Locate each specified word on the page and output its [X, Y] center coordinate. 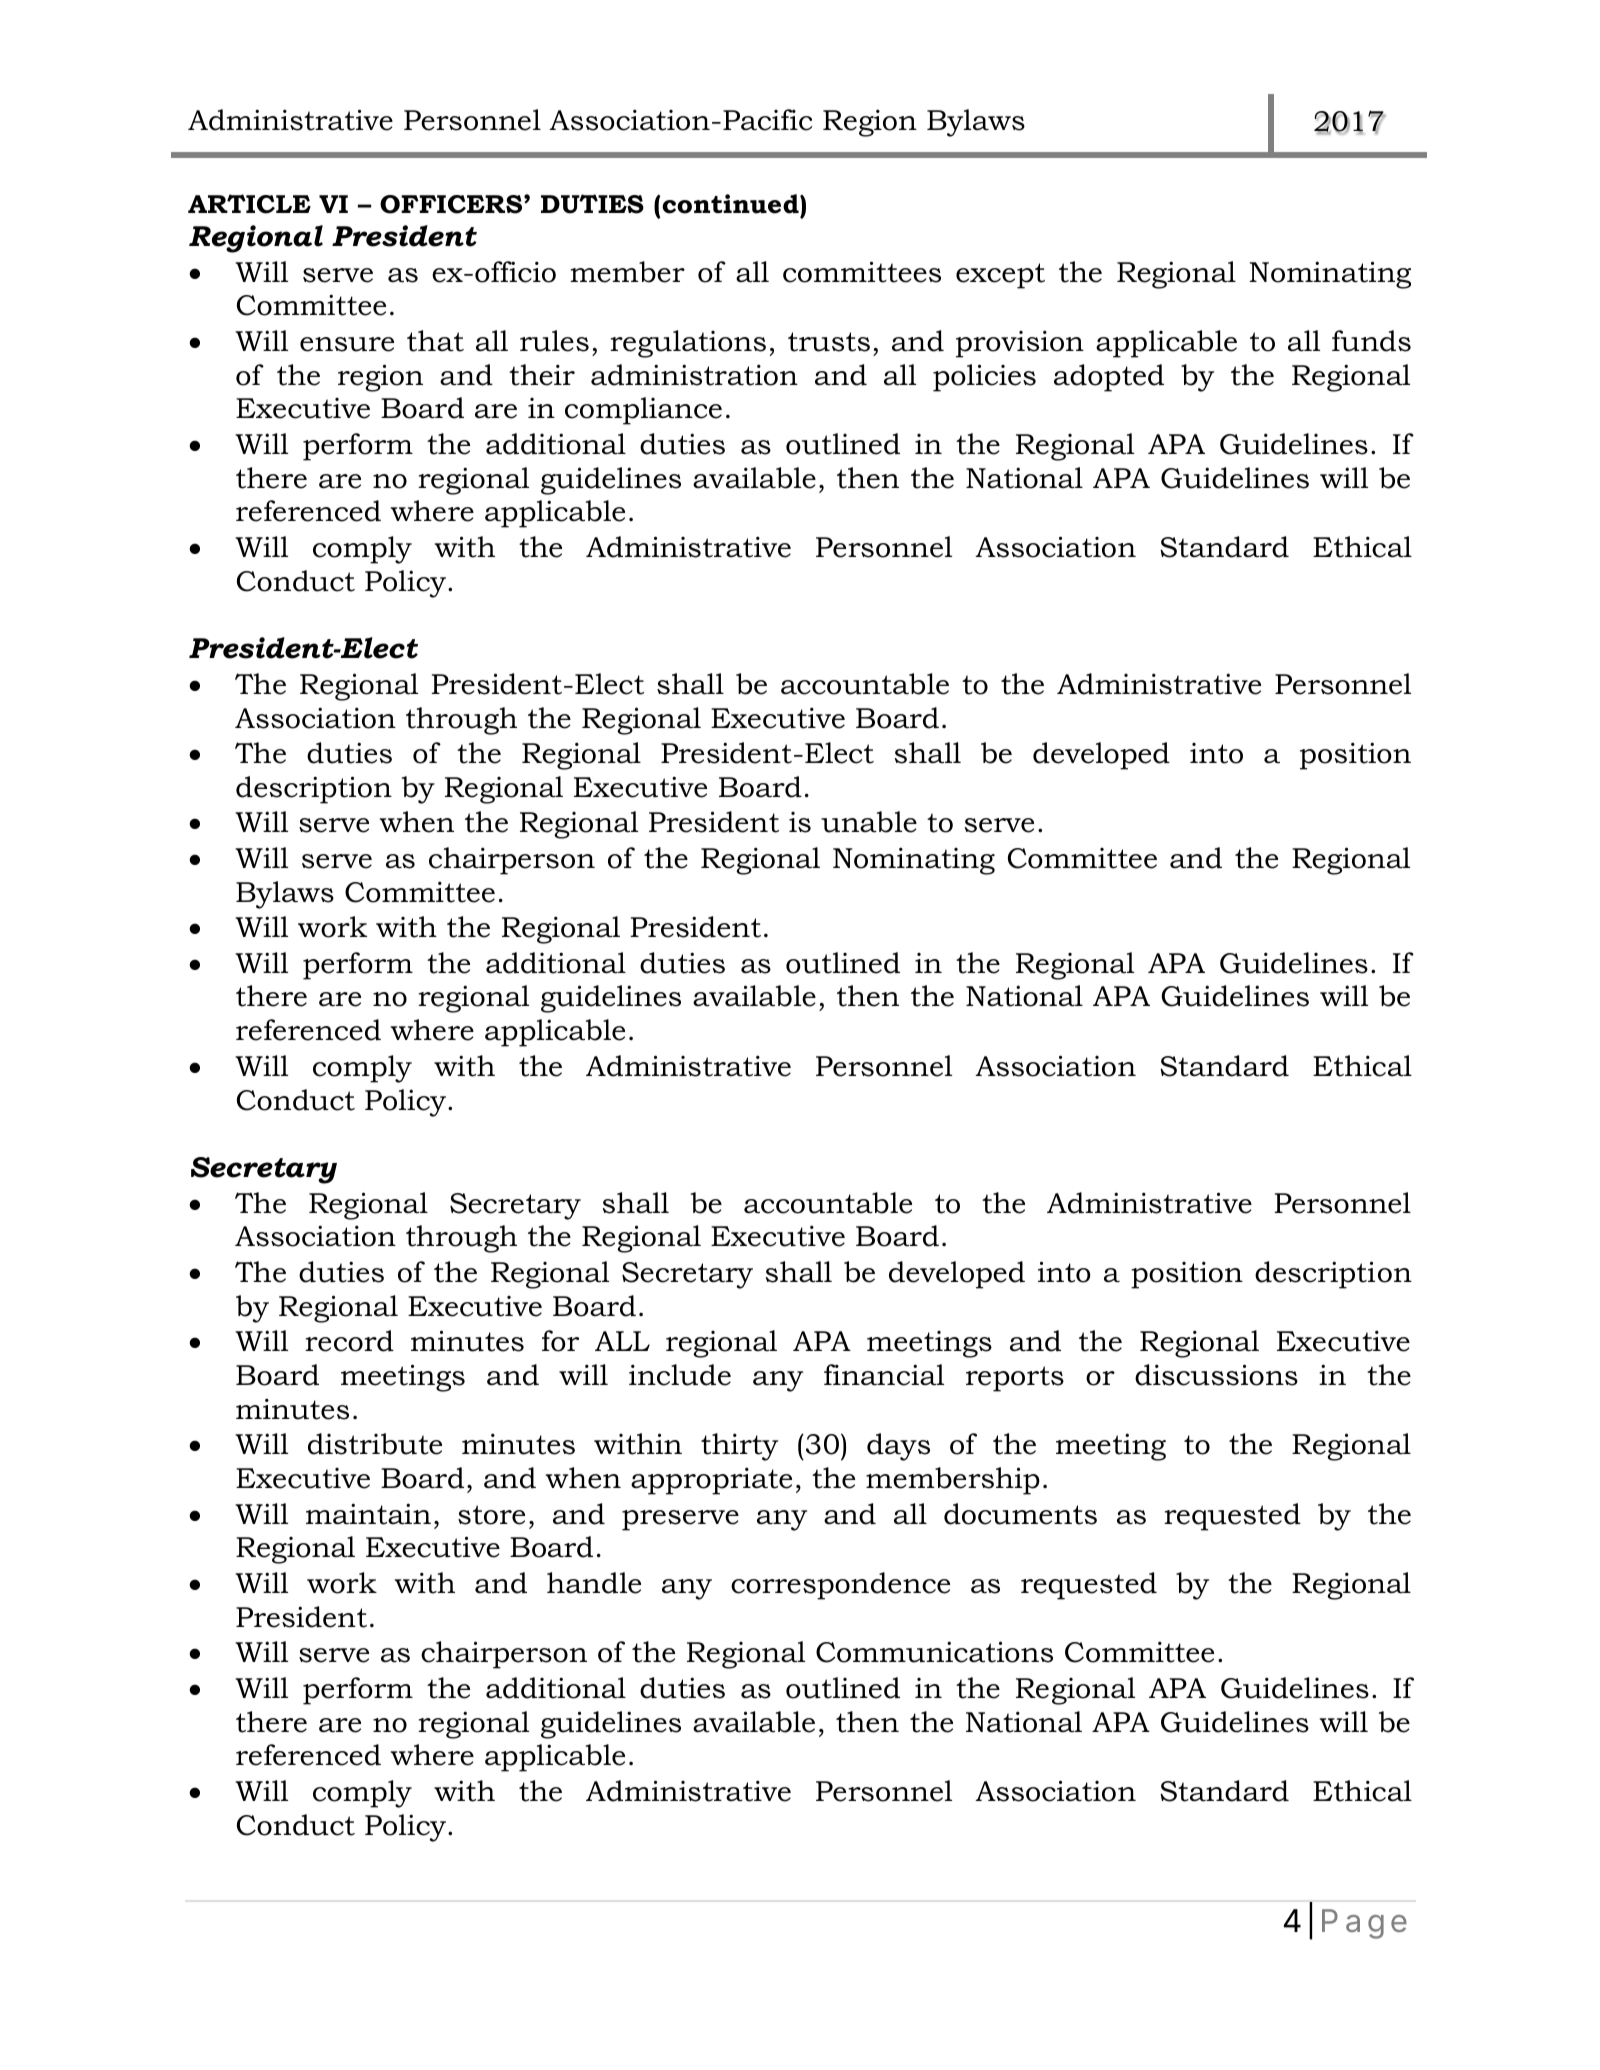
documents [1020, 1514]
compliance [643, 411]
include [680, 1375]
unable [869, 822]
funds [1371, 341]
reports [1015, 1379]
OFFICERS [452, 204]
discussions [1216, 1375]
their [542, 375]
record [349, 1341]
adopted [1109, 378]
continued [730, 204]
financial [884, 1375]
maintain [368, 1514]
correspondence [840, 1586]
